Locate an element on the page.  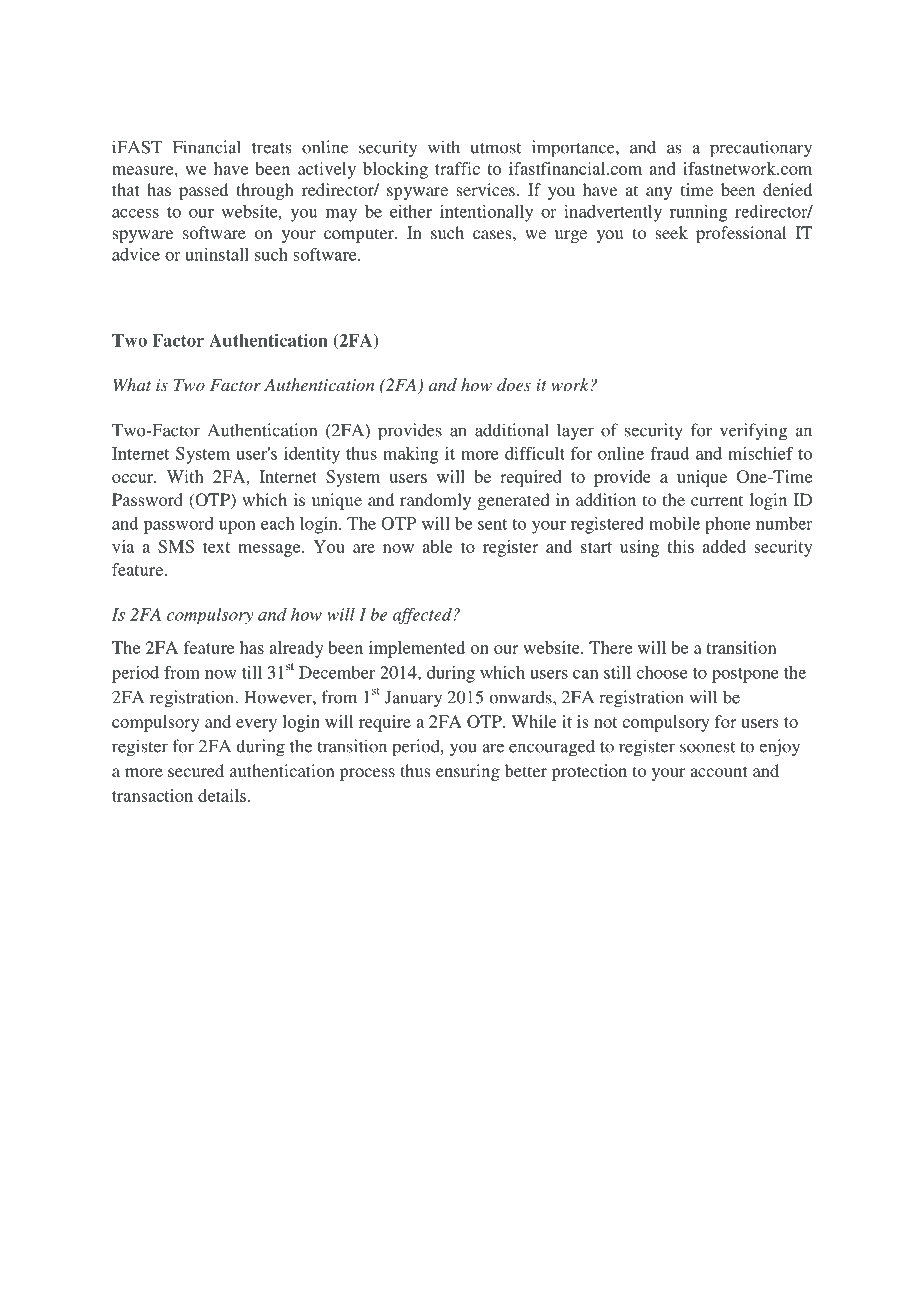
text is located at coordinates (216, 547).
